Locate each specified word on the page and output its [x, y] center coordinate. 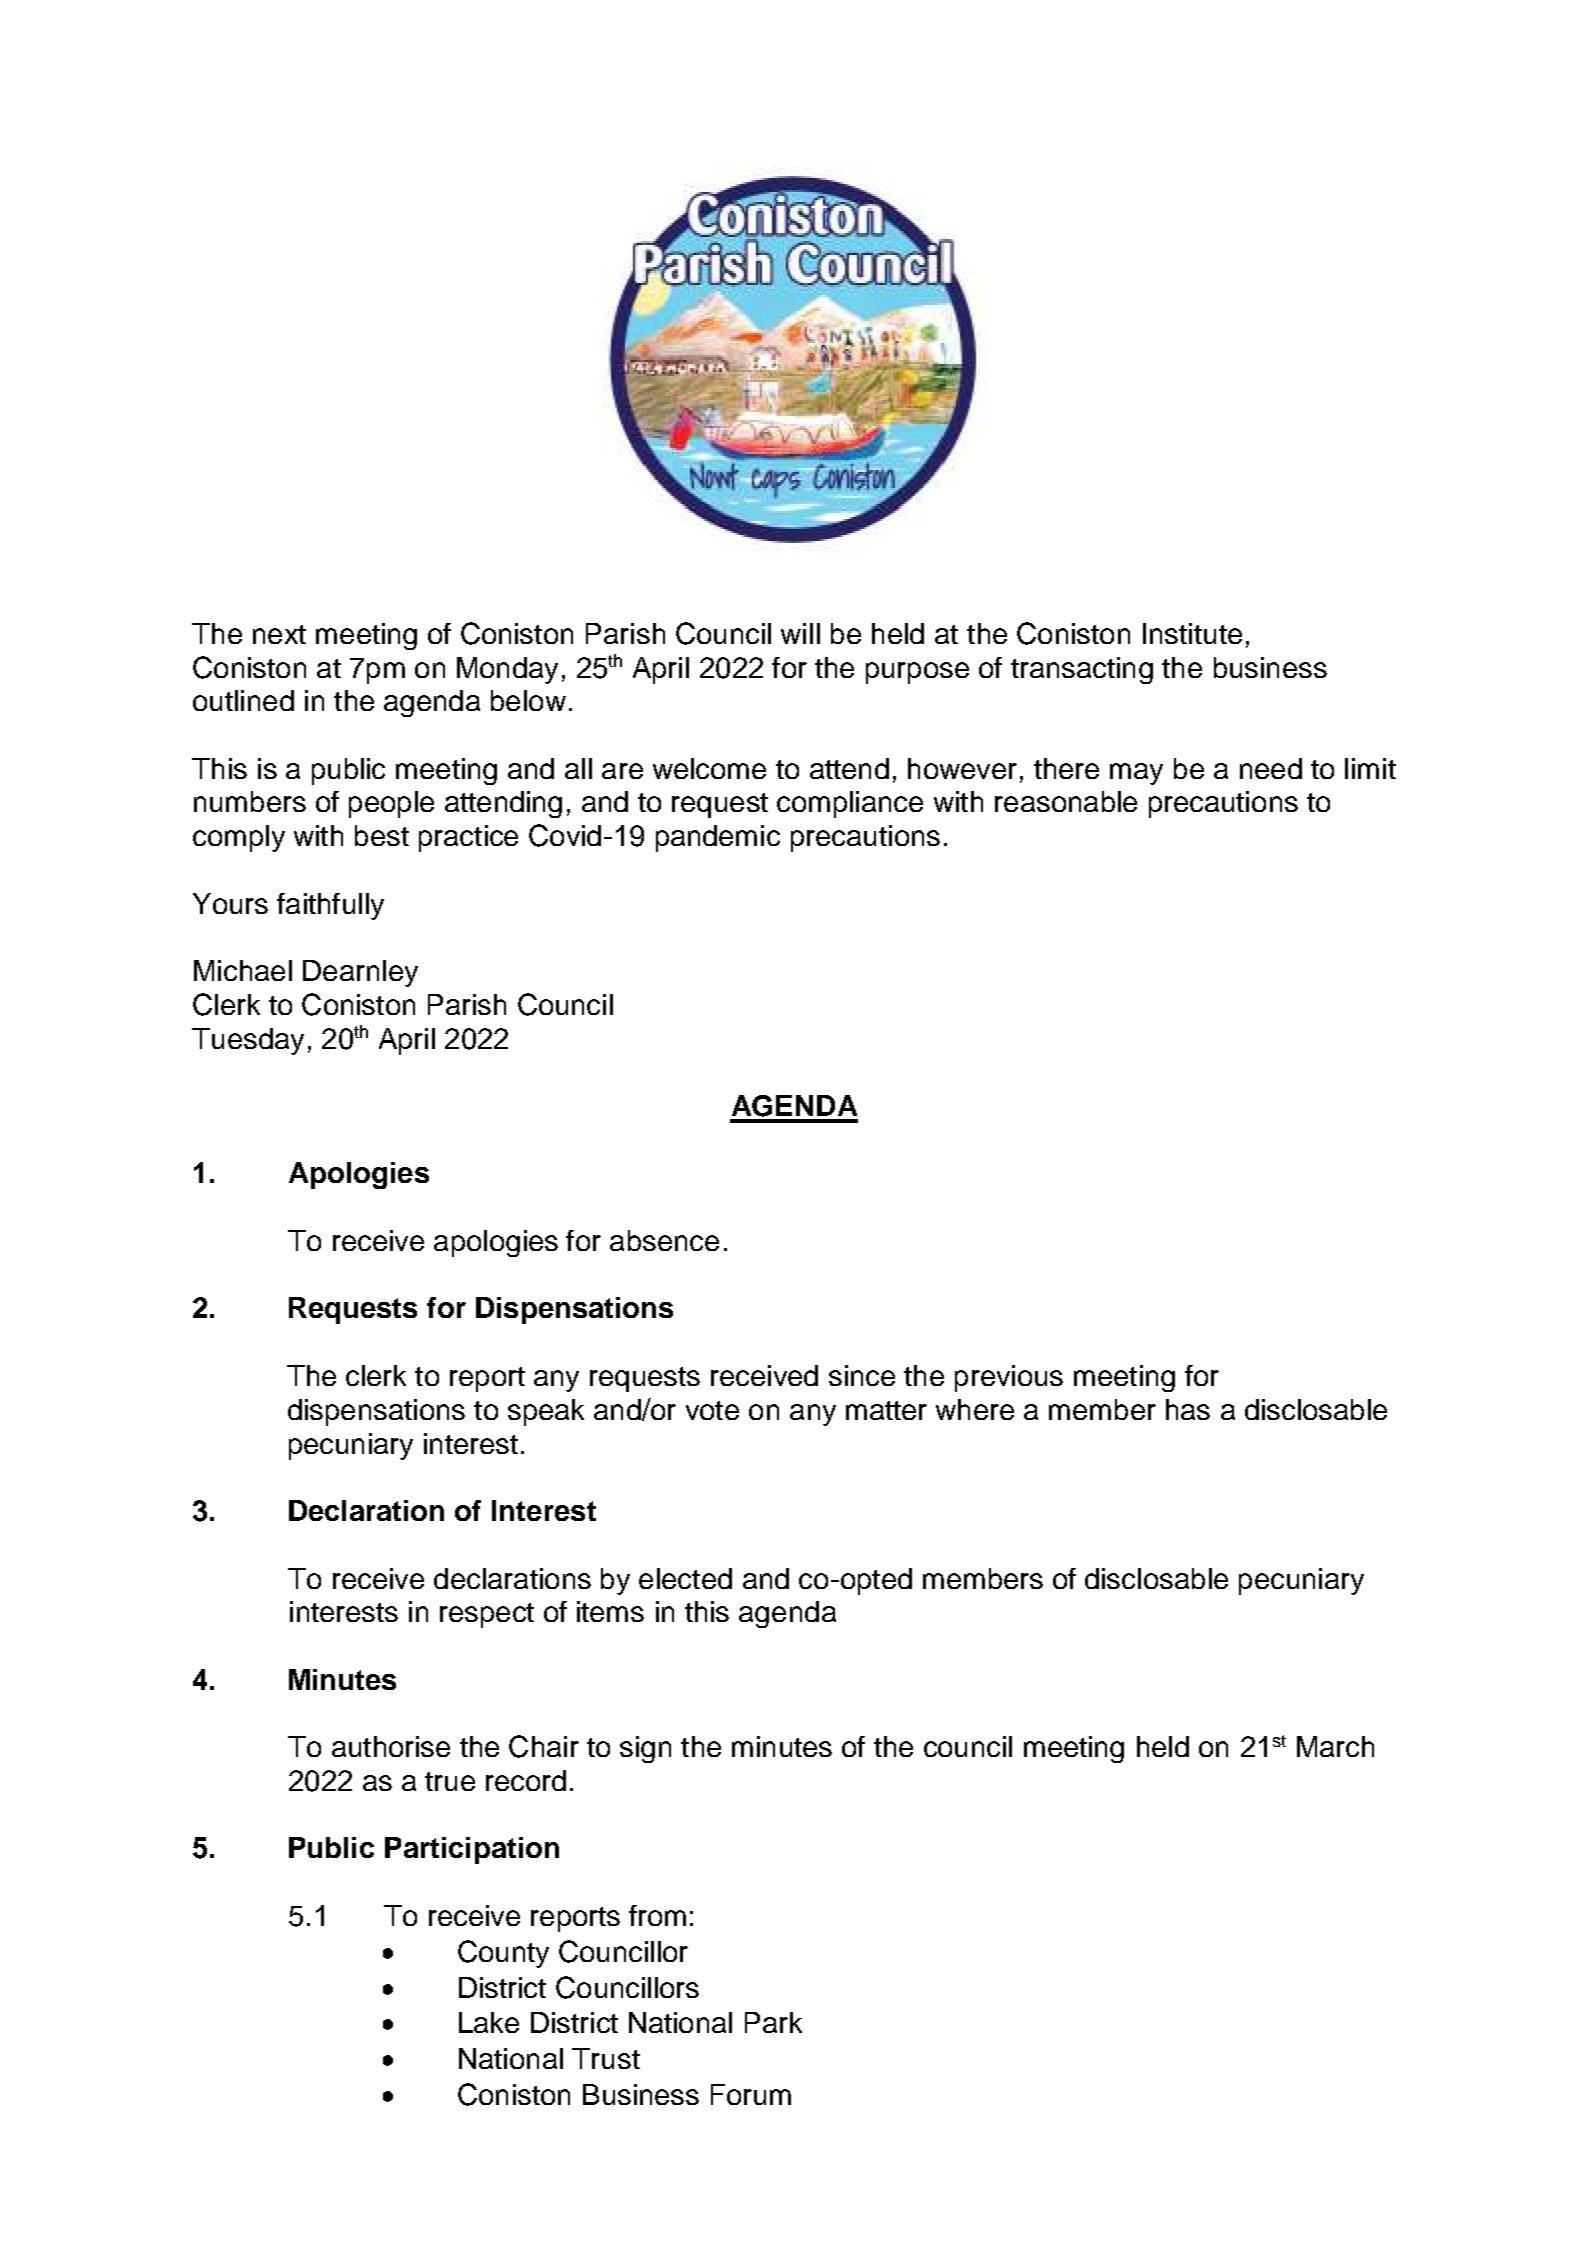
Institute [1192, 633]
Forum [751, 2094]
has [1188, 1409]
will [800, 633]
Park [773, 2022]
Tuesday [248, 1041]
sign [645, 1749]
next [279, 634]
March [1335, 1746]
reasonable [1066, 801]
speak [546, 1412]
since [862, 1375]
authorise [391, 1746]
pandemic [718, 838]
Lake [489, 2022]
